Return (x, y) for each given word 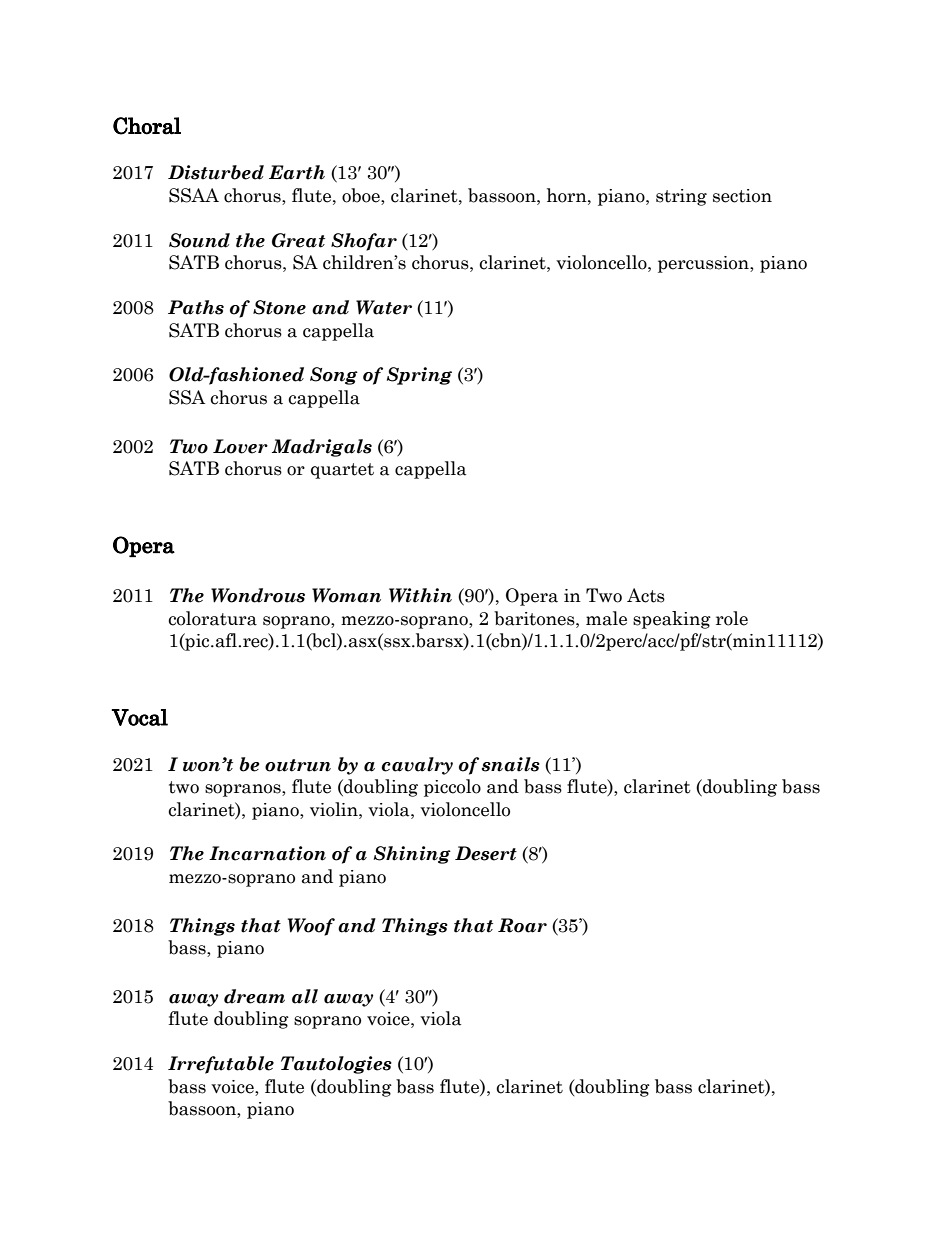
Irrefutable (221, 1065)
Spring (419, 376)
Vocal (139, 717)
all (305, 996)
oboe (362, 195)
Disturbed (216, 172)
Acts (646, 595)
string (681, 197)
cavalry (417, 766)
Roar (522, 925)
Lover (240, 446)
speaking (672, 620)
